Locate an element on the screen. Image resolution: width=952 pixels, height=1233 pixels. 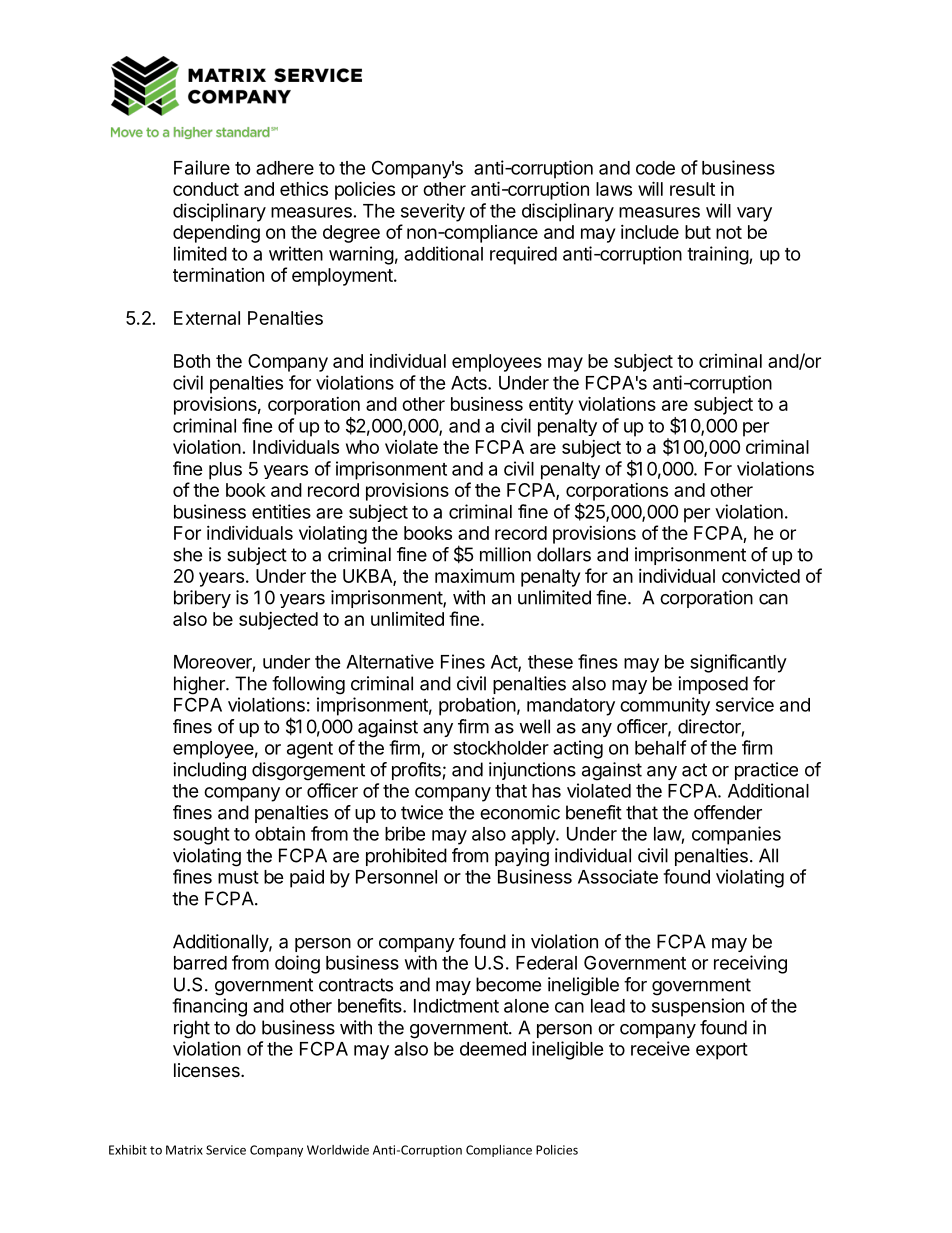
result is located at coordinates (692, 189).
